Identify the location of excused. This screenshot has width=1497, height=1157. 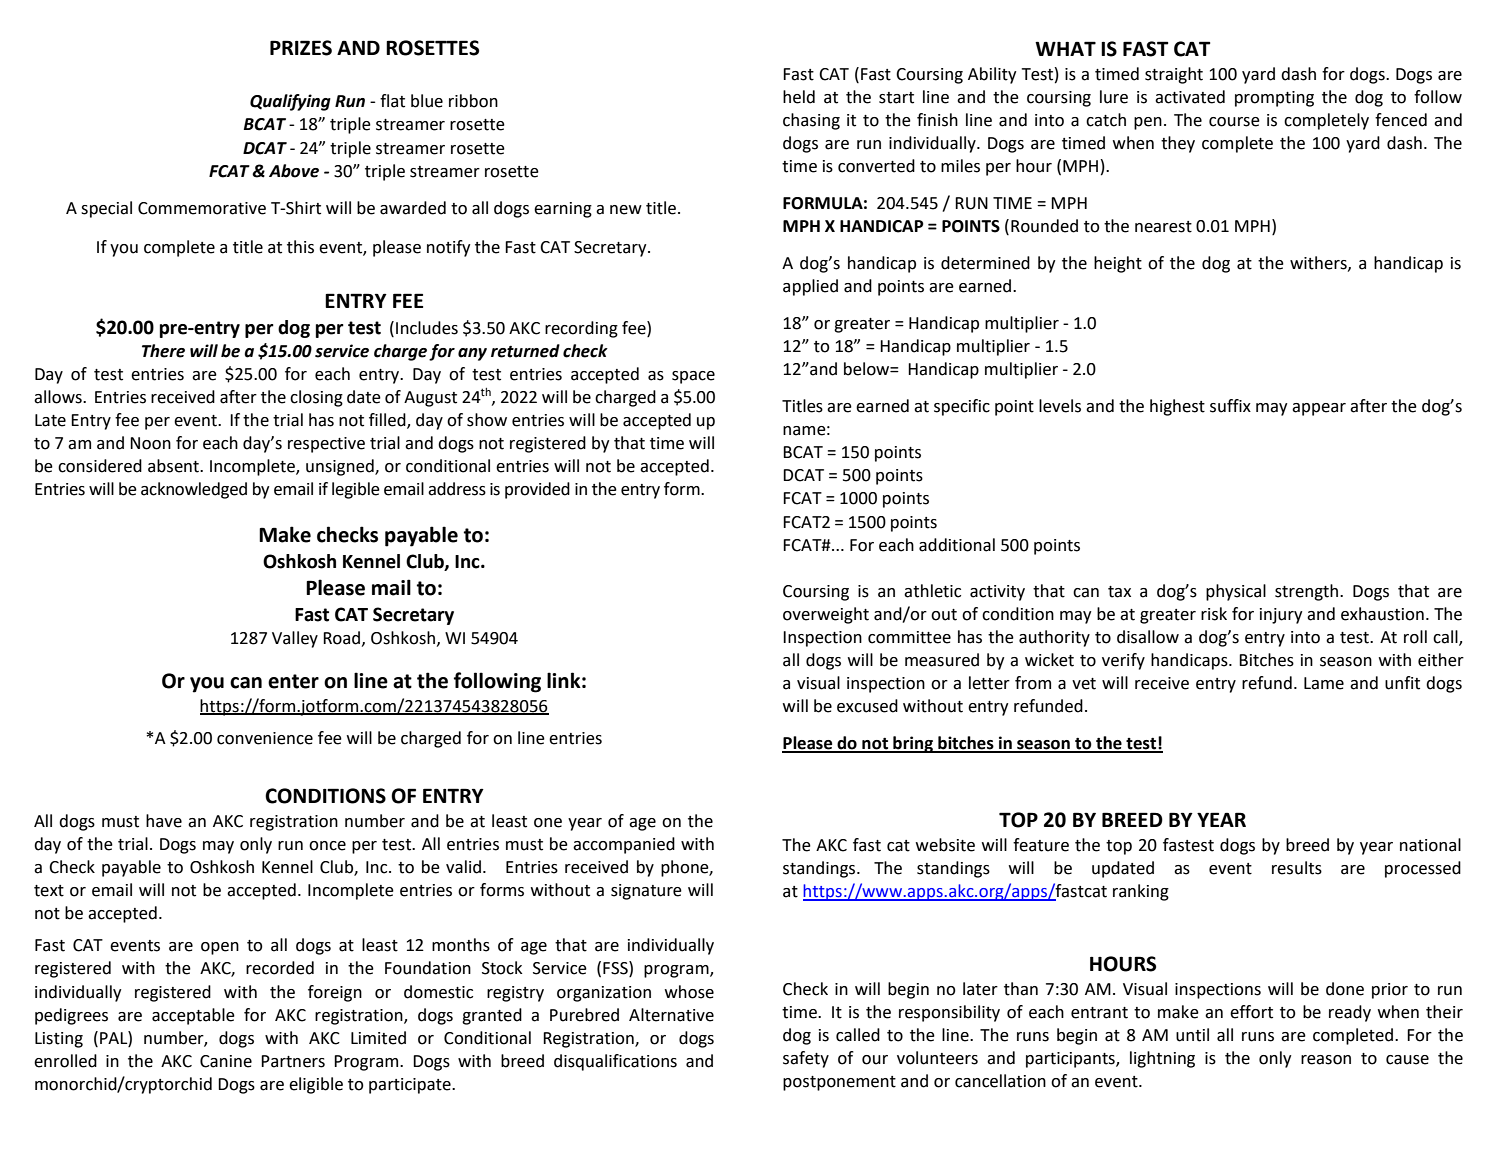
(867, 706).
